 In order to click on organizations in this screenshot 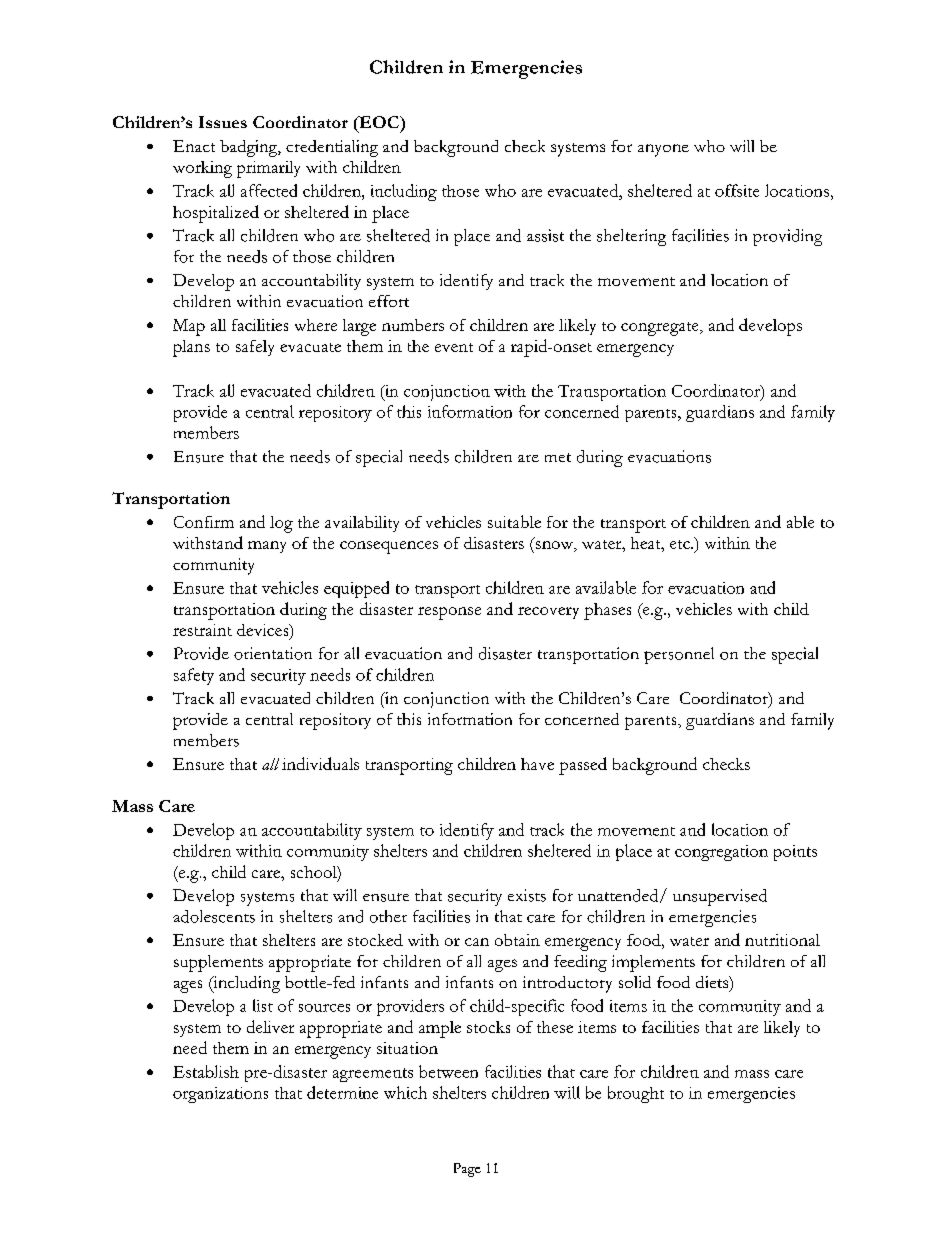, I will do `click(220, 1095)`.
